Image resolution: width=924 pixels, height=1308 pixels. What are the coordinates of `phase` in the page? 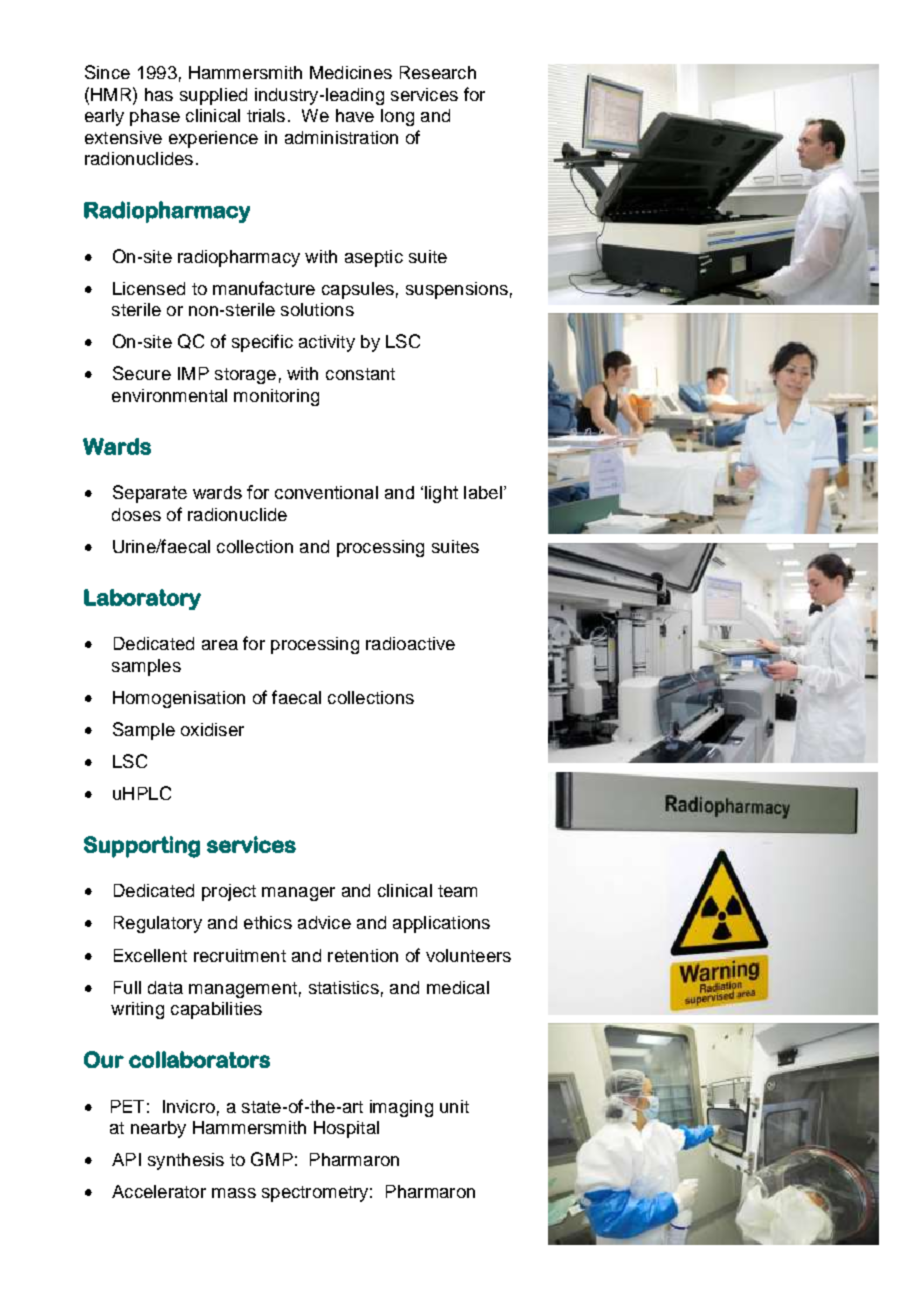 It's located at (155, 117).
